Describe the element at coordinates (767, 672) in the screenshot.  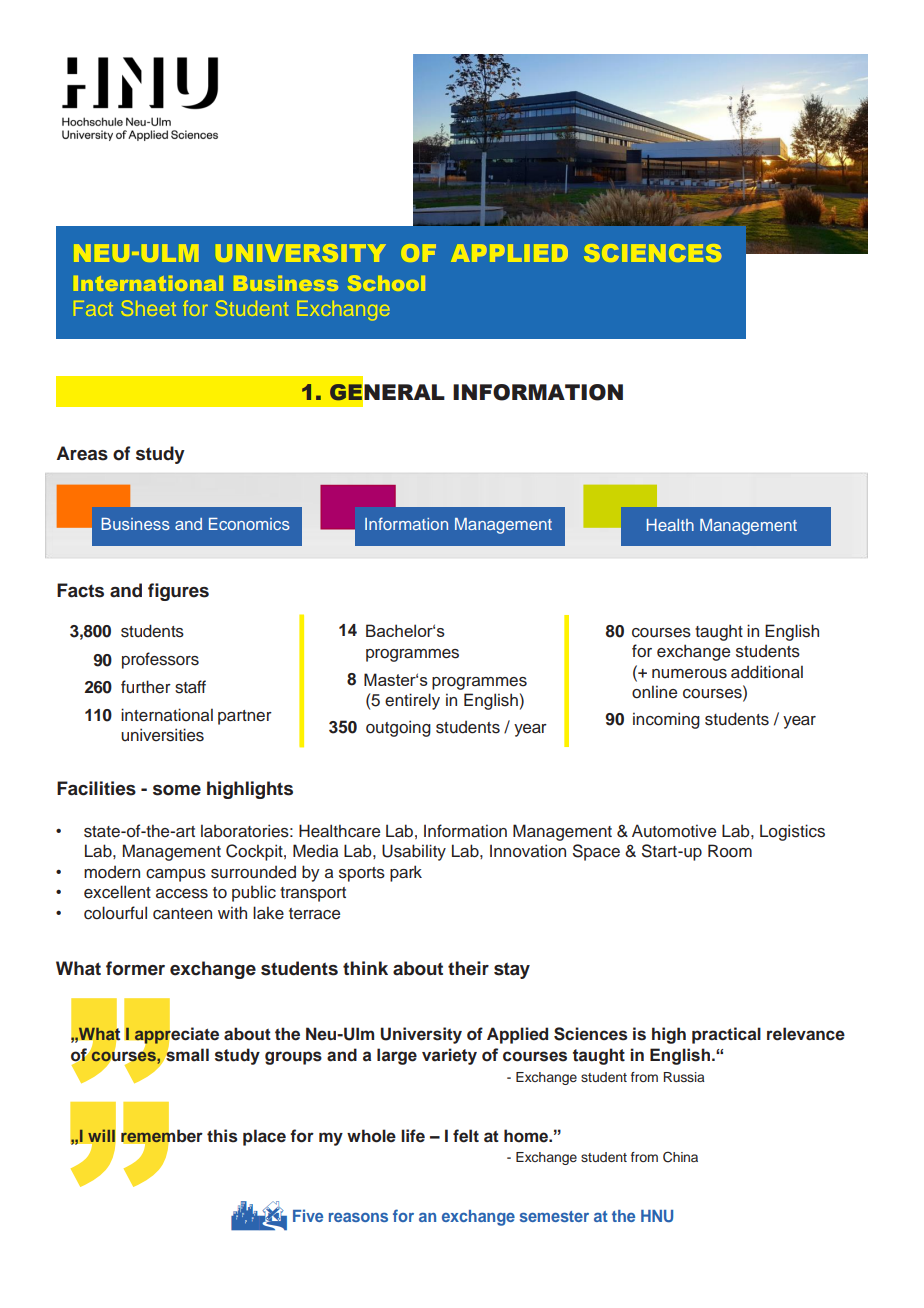
I see `additional` at that location.
